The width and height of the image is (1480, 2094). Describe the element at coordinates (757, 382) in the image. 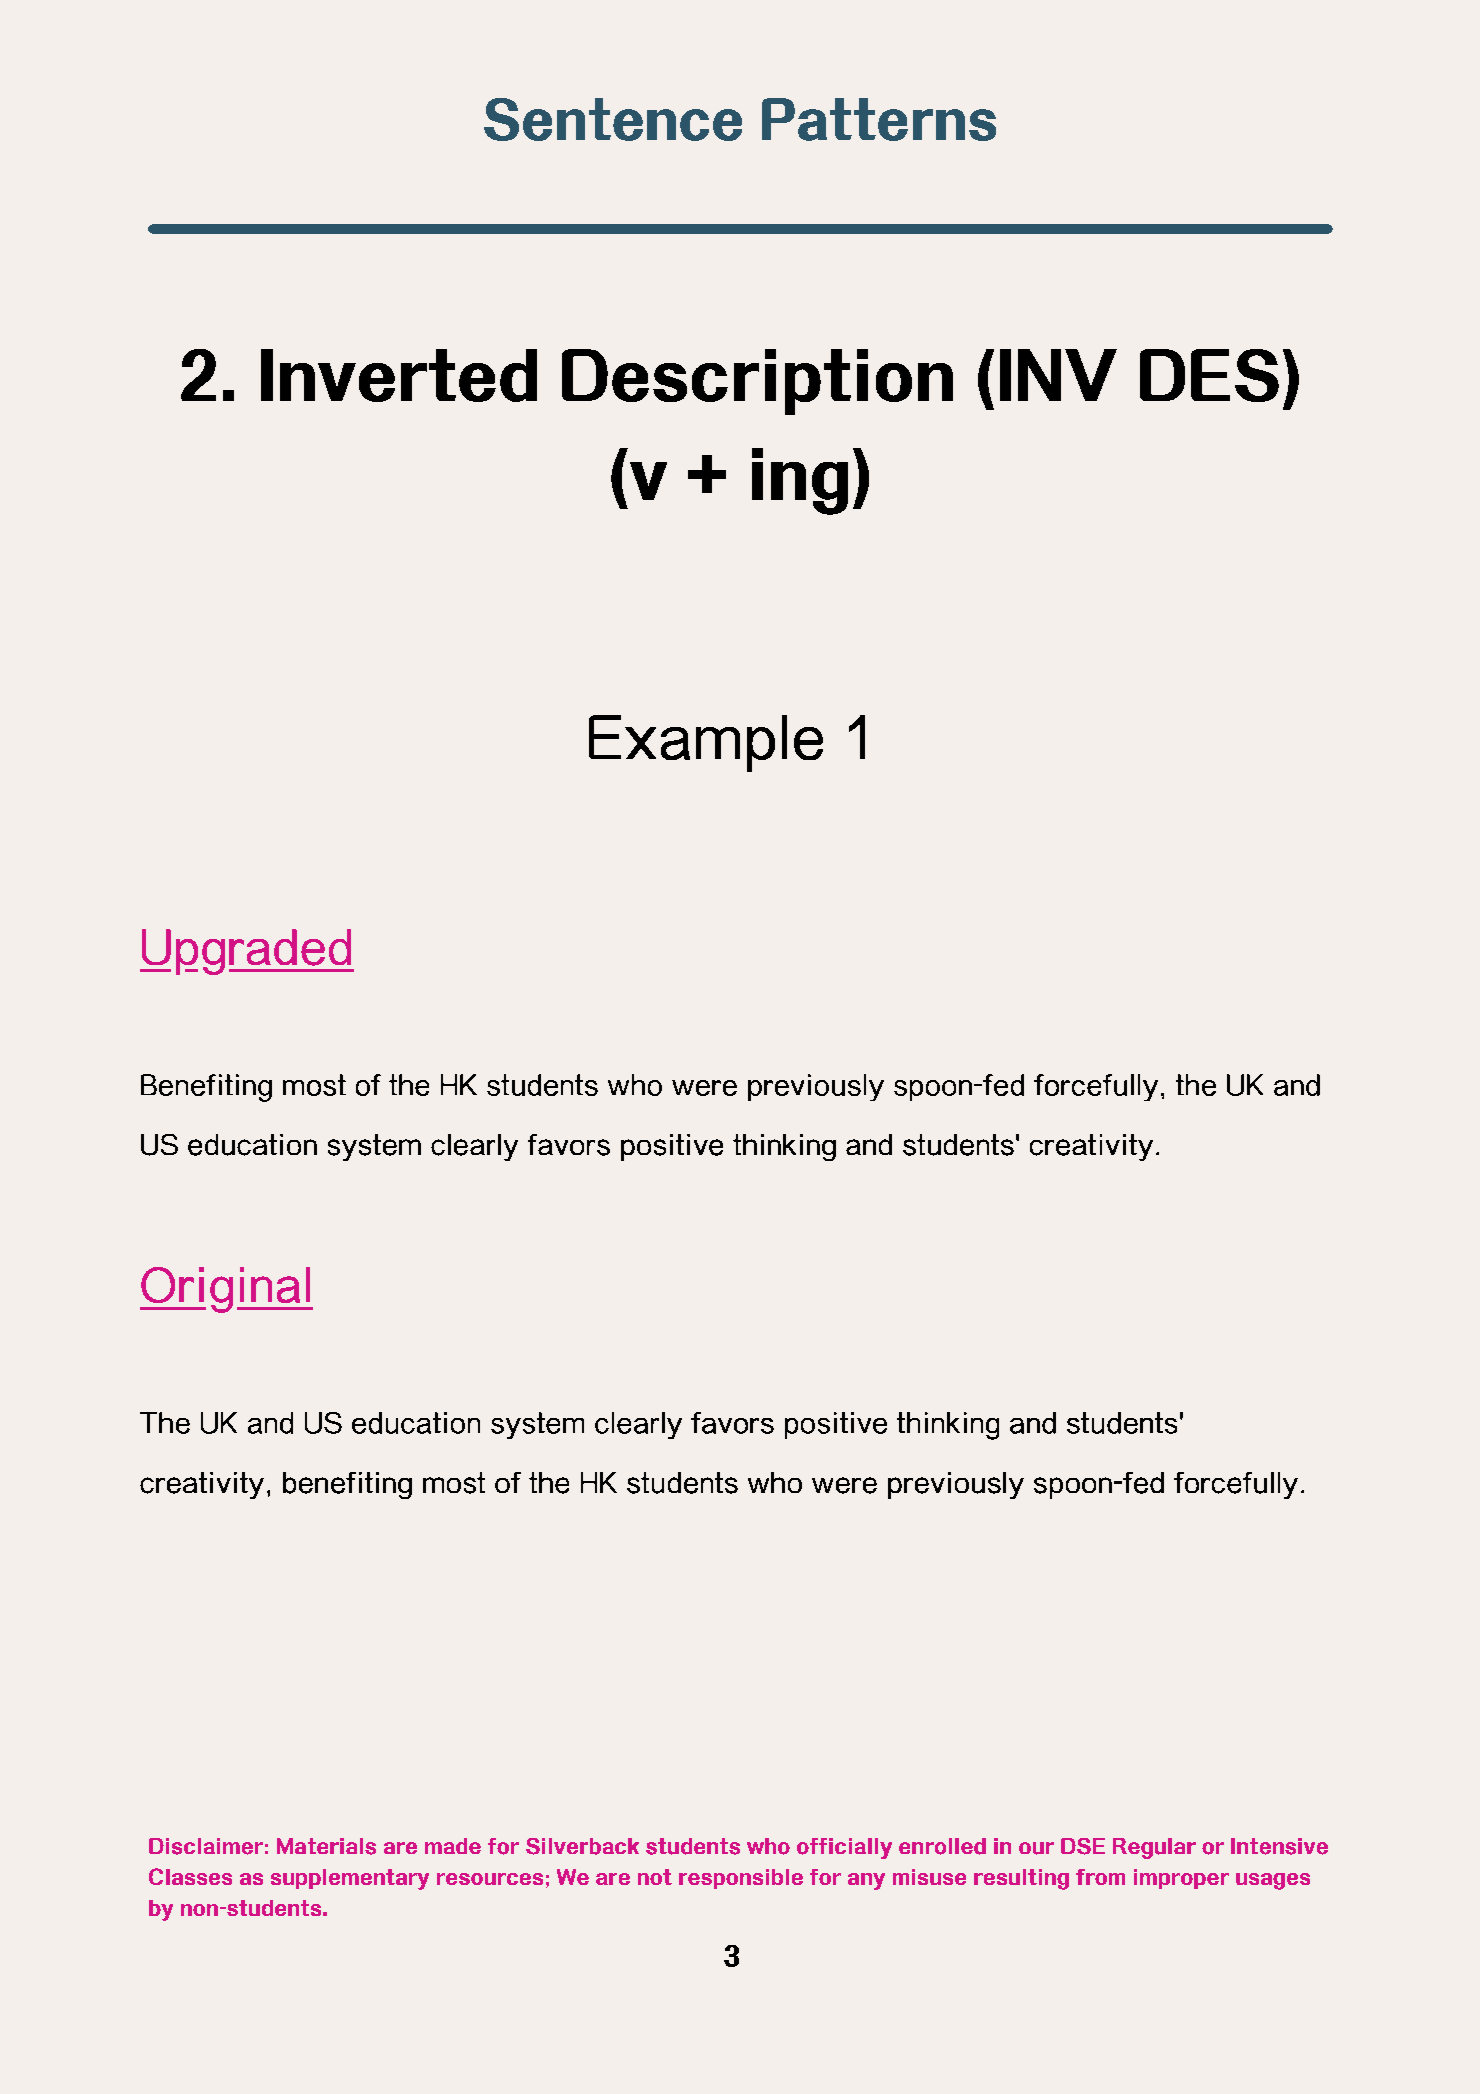

I see `Description` at that location.
